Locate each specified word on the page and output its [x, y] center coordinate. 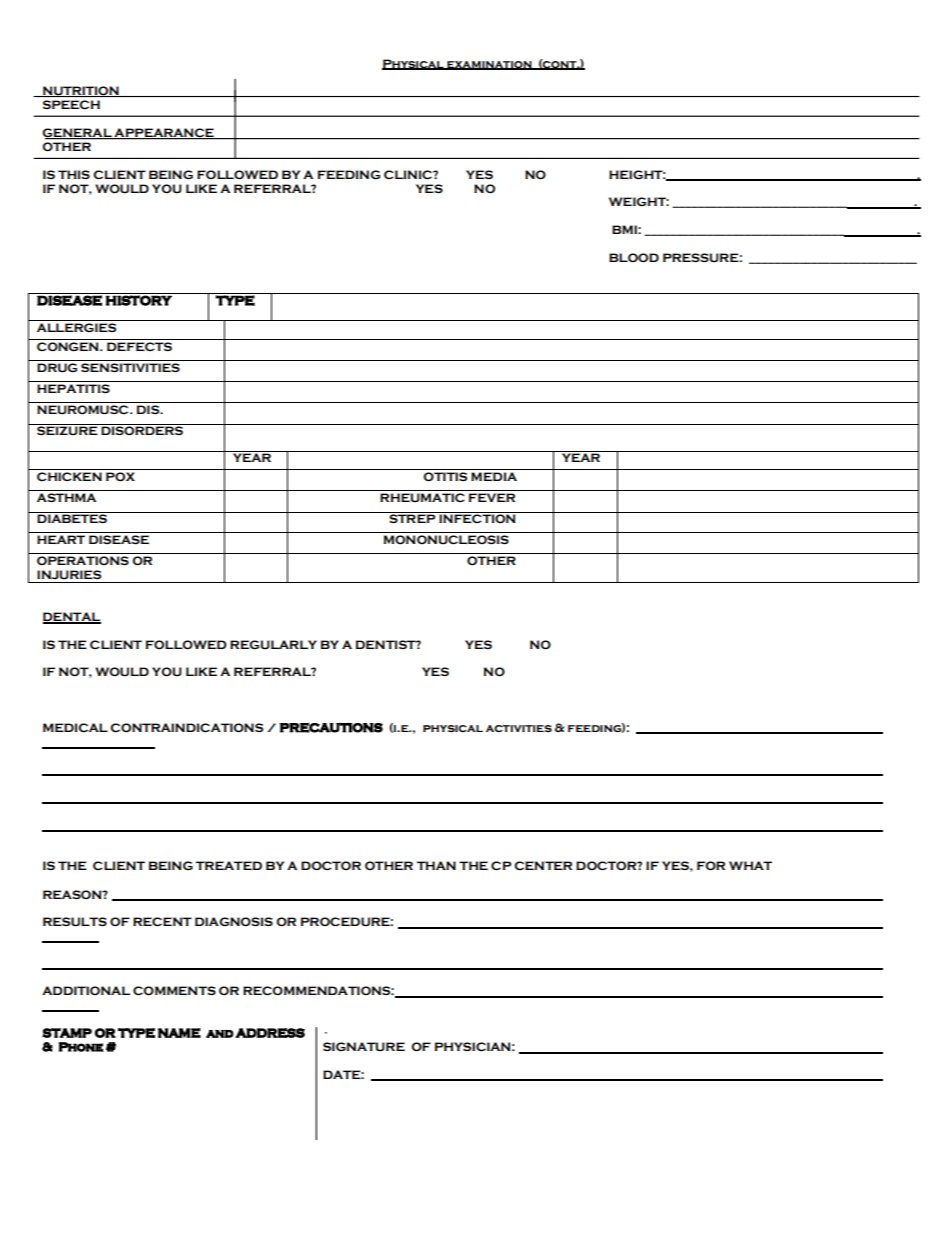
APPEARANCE [164, 134]
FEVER [492, 497]
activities [519, 728]
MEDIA [494, 476]
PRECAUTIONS [331, 727]
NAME [179, 1033]
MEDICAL [75, 728]
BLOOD [634, 258]
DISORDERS [142, 430]
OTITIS [445, 477]
